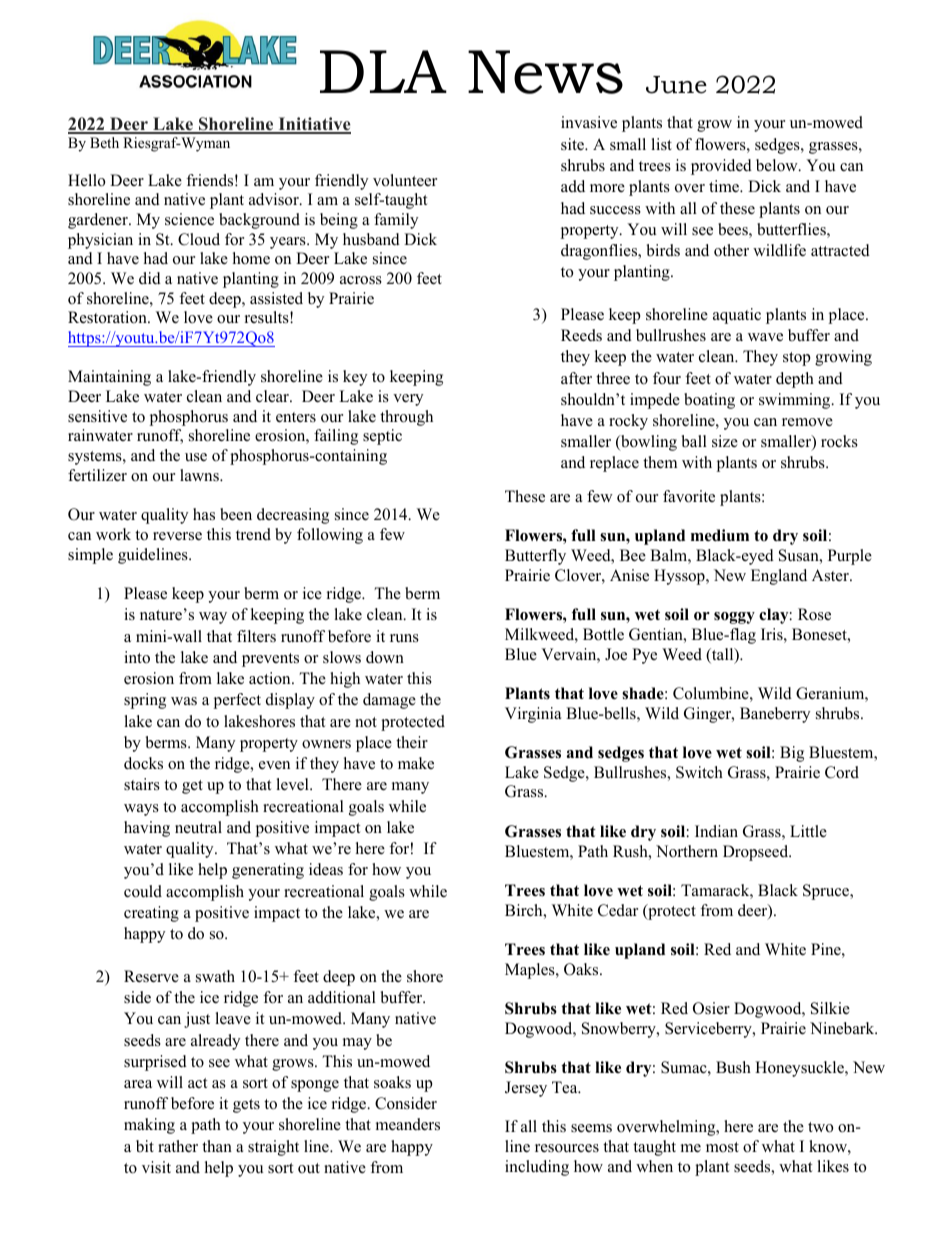  What do you see at coordinates (676, 85) in the page?
I see `June` at bounding box center [676, 85].
